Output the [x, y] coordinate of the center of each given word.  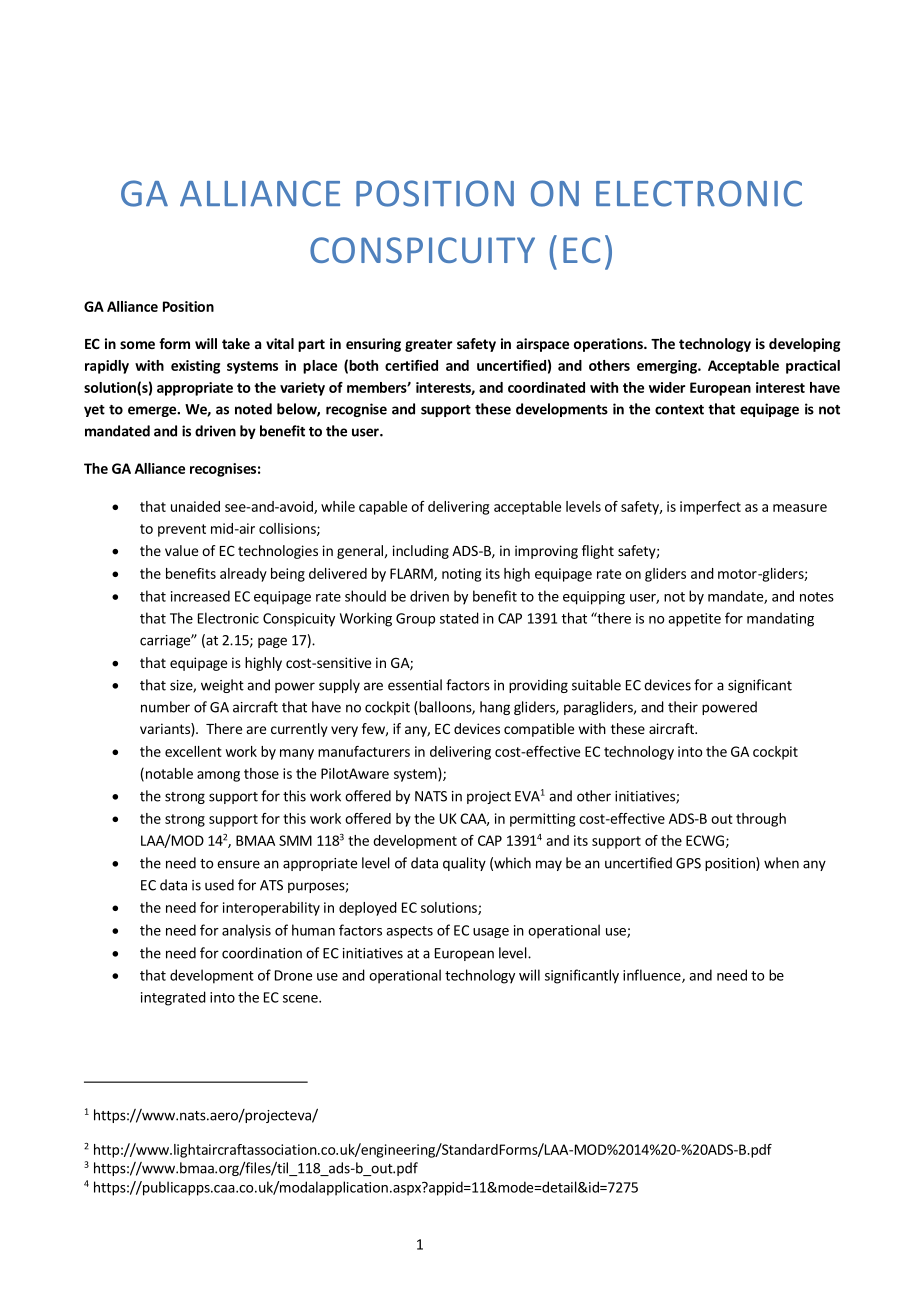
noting [461, 575]
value [181, 550]
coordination [262, 953]
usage [491, 933]
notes [817, 597]
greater [429, 345]
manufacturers [364, 751]
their [683, 707]
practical [813, 367]
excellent [193, 751]
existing [195, 367]
